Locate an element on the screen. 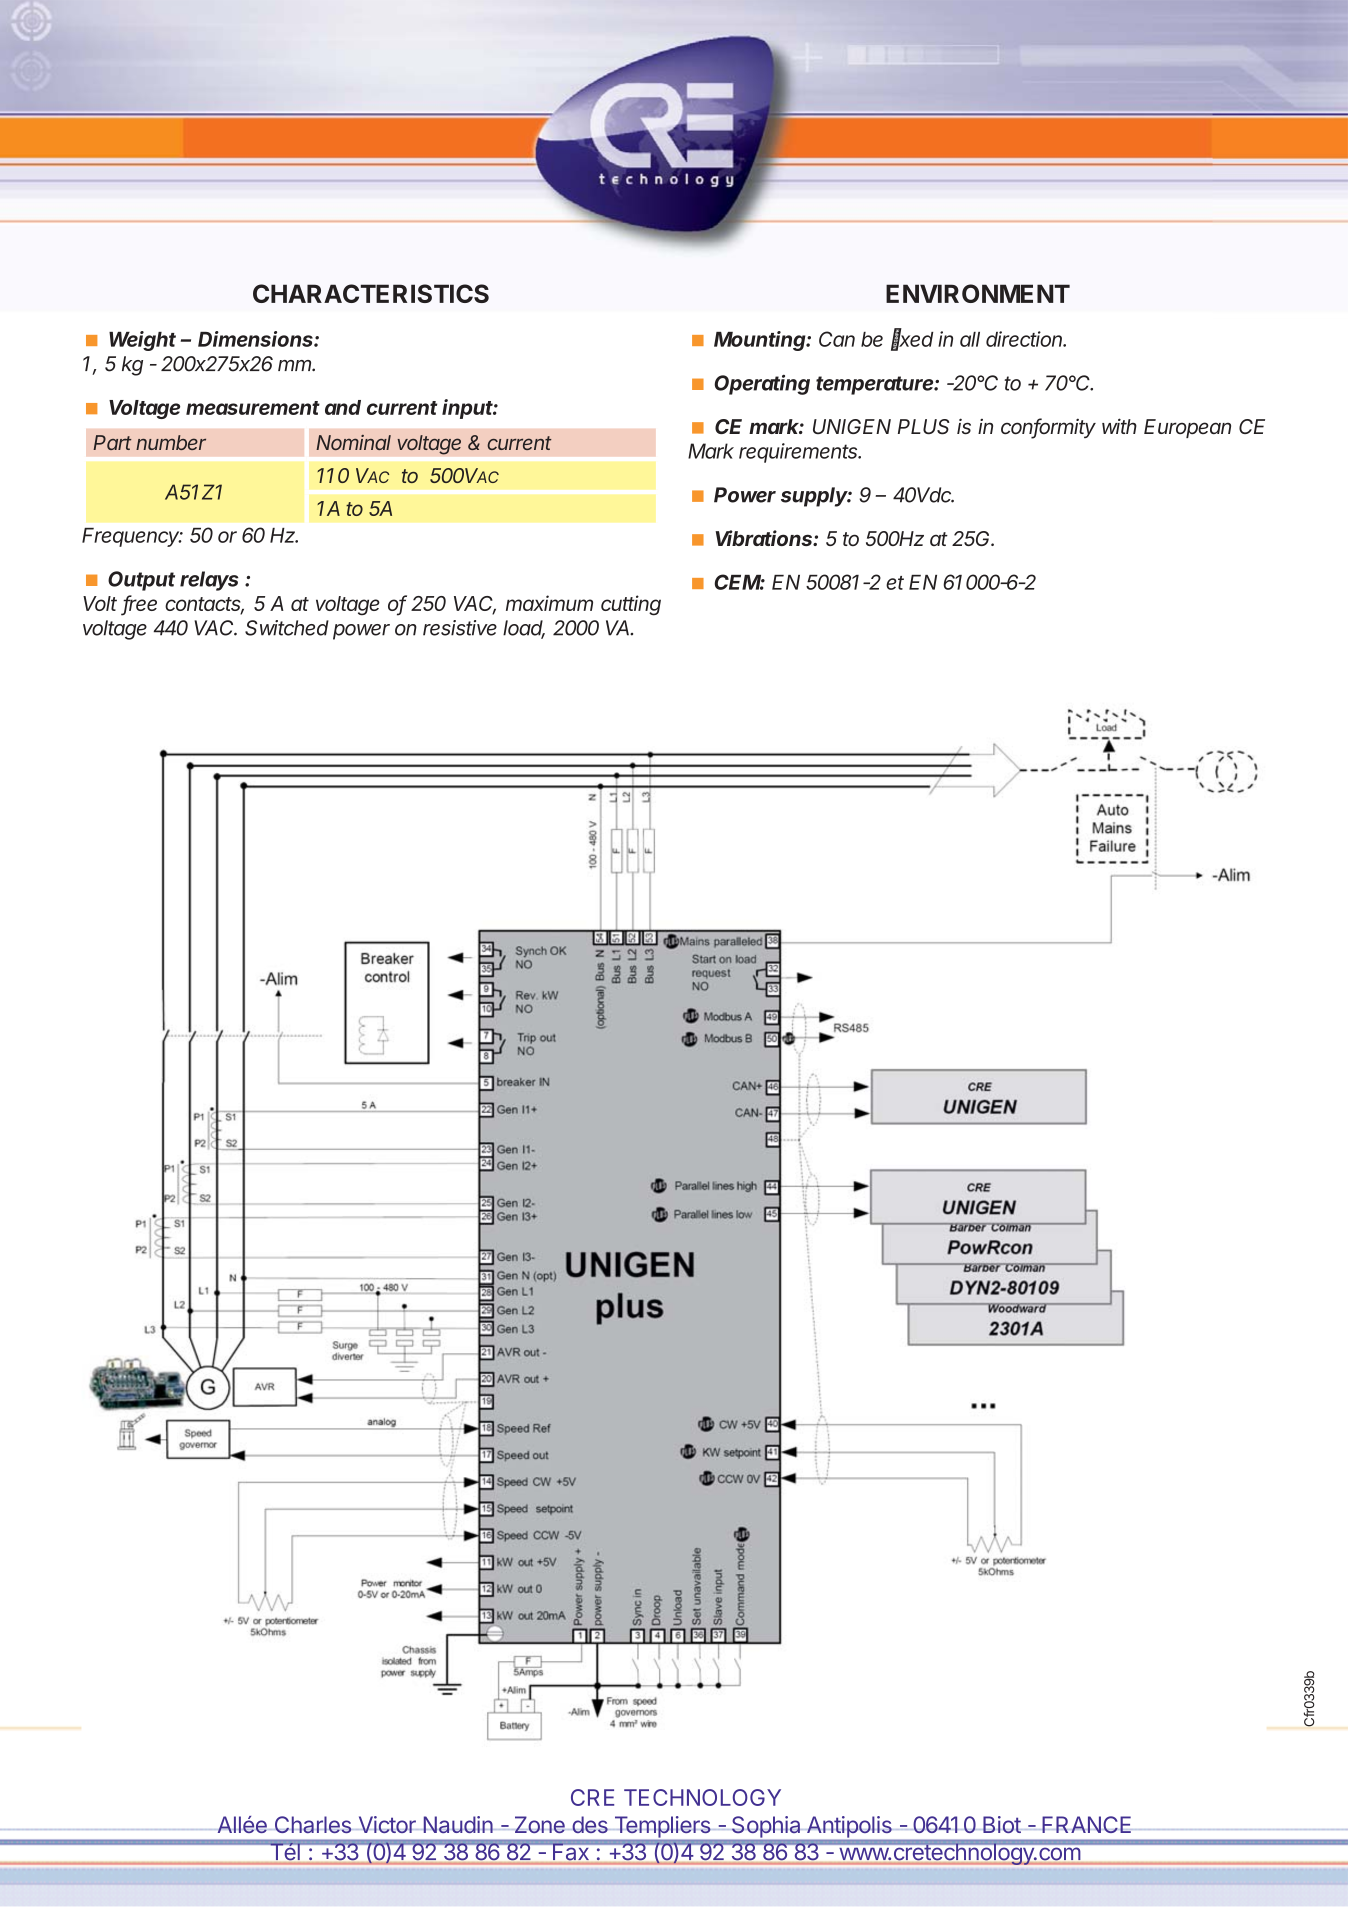 This screenshot has height=1907, width=1348. ENVIRONMENT is located at coordinates (978, 293).
